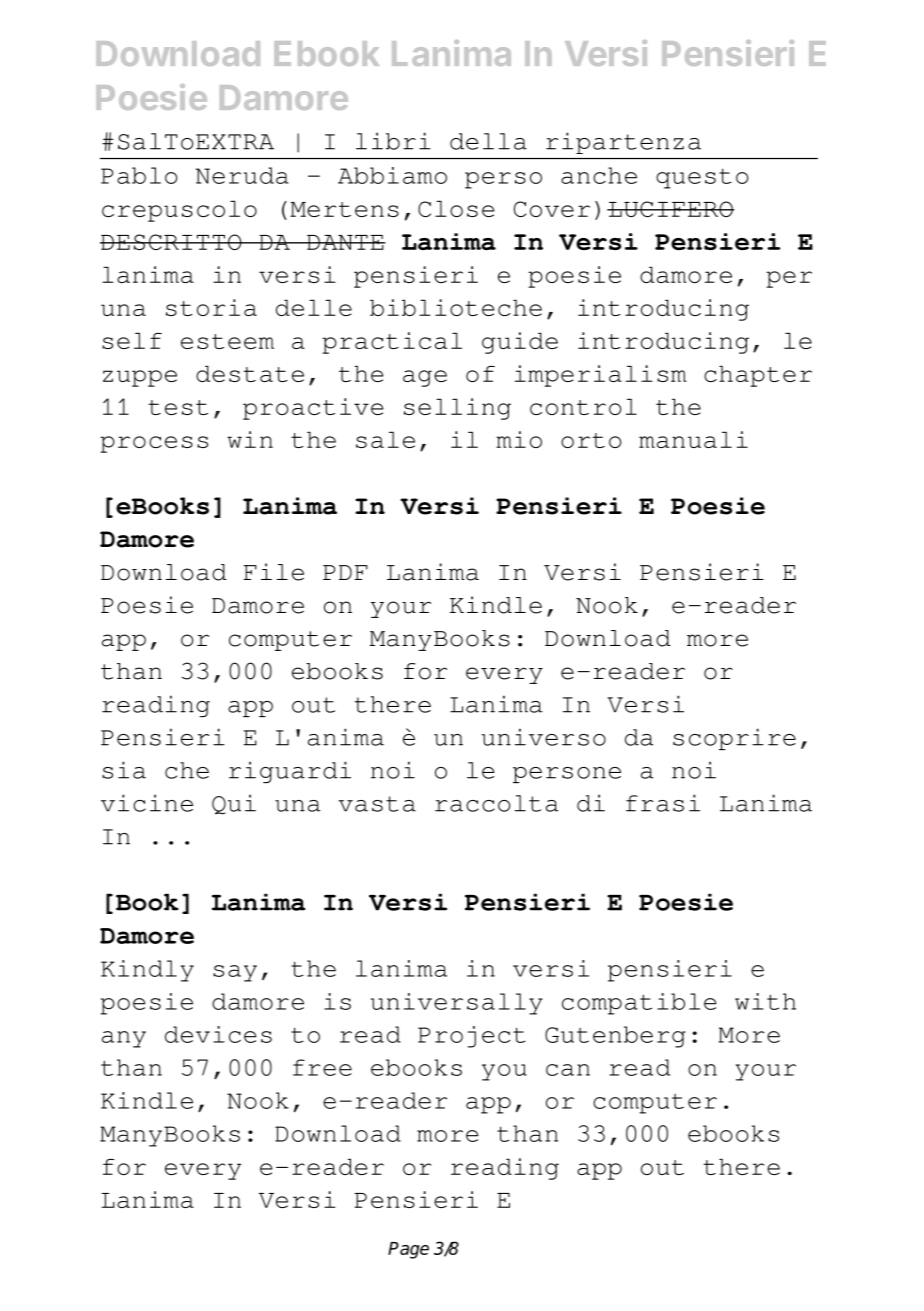 This page has width=924, height=1311. What do you see at coordinates (218, 1034) in the page?
I see `devices` at bounding box center [218, 1034].
